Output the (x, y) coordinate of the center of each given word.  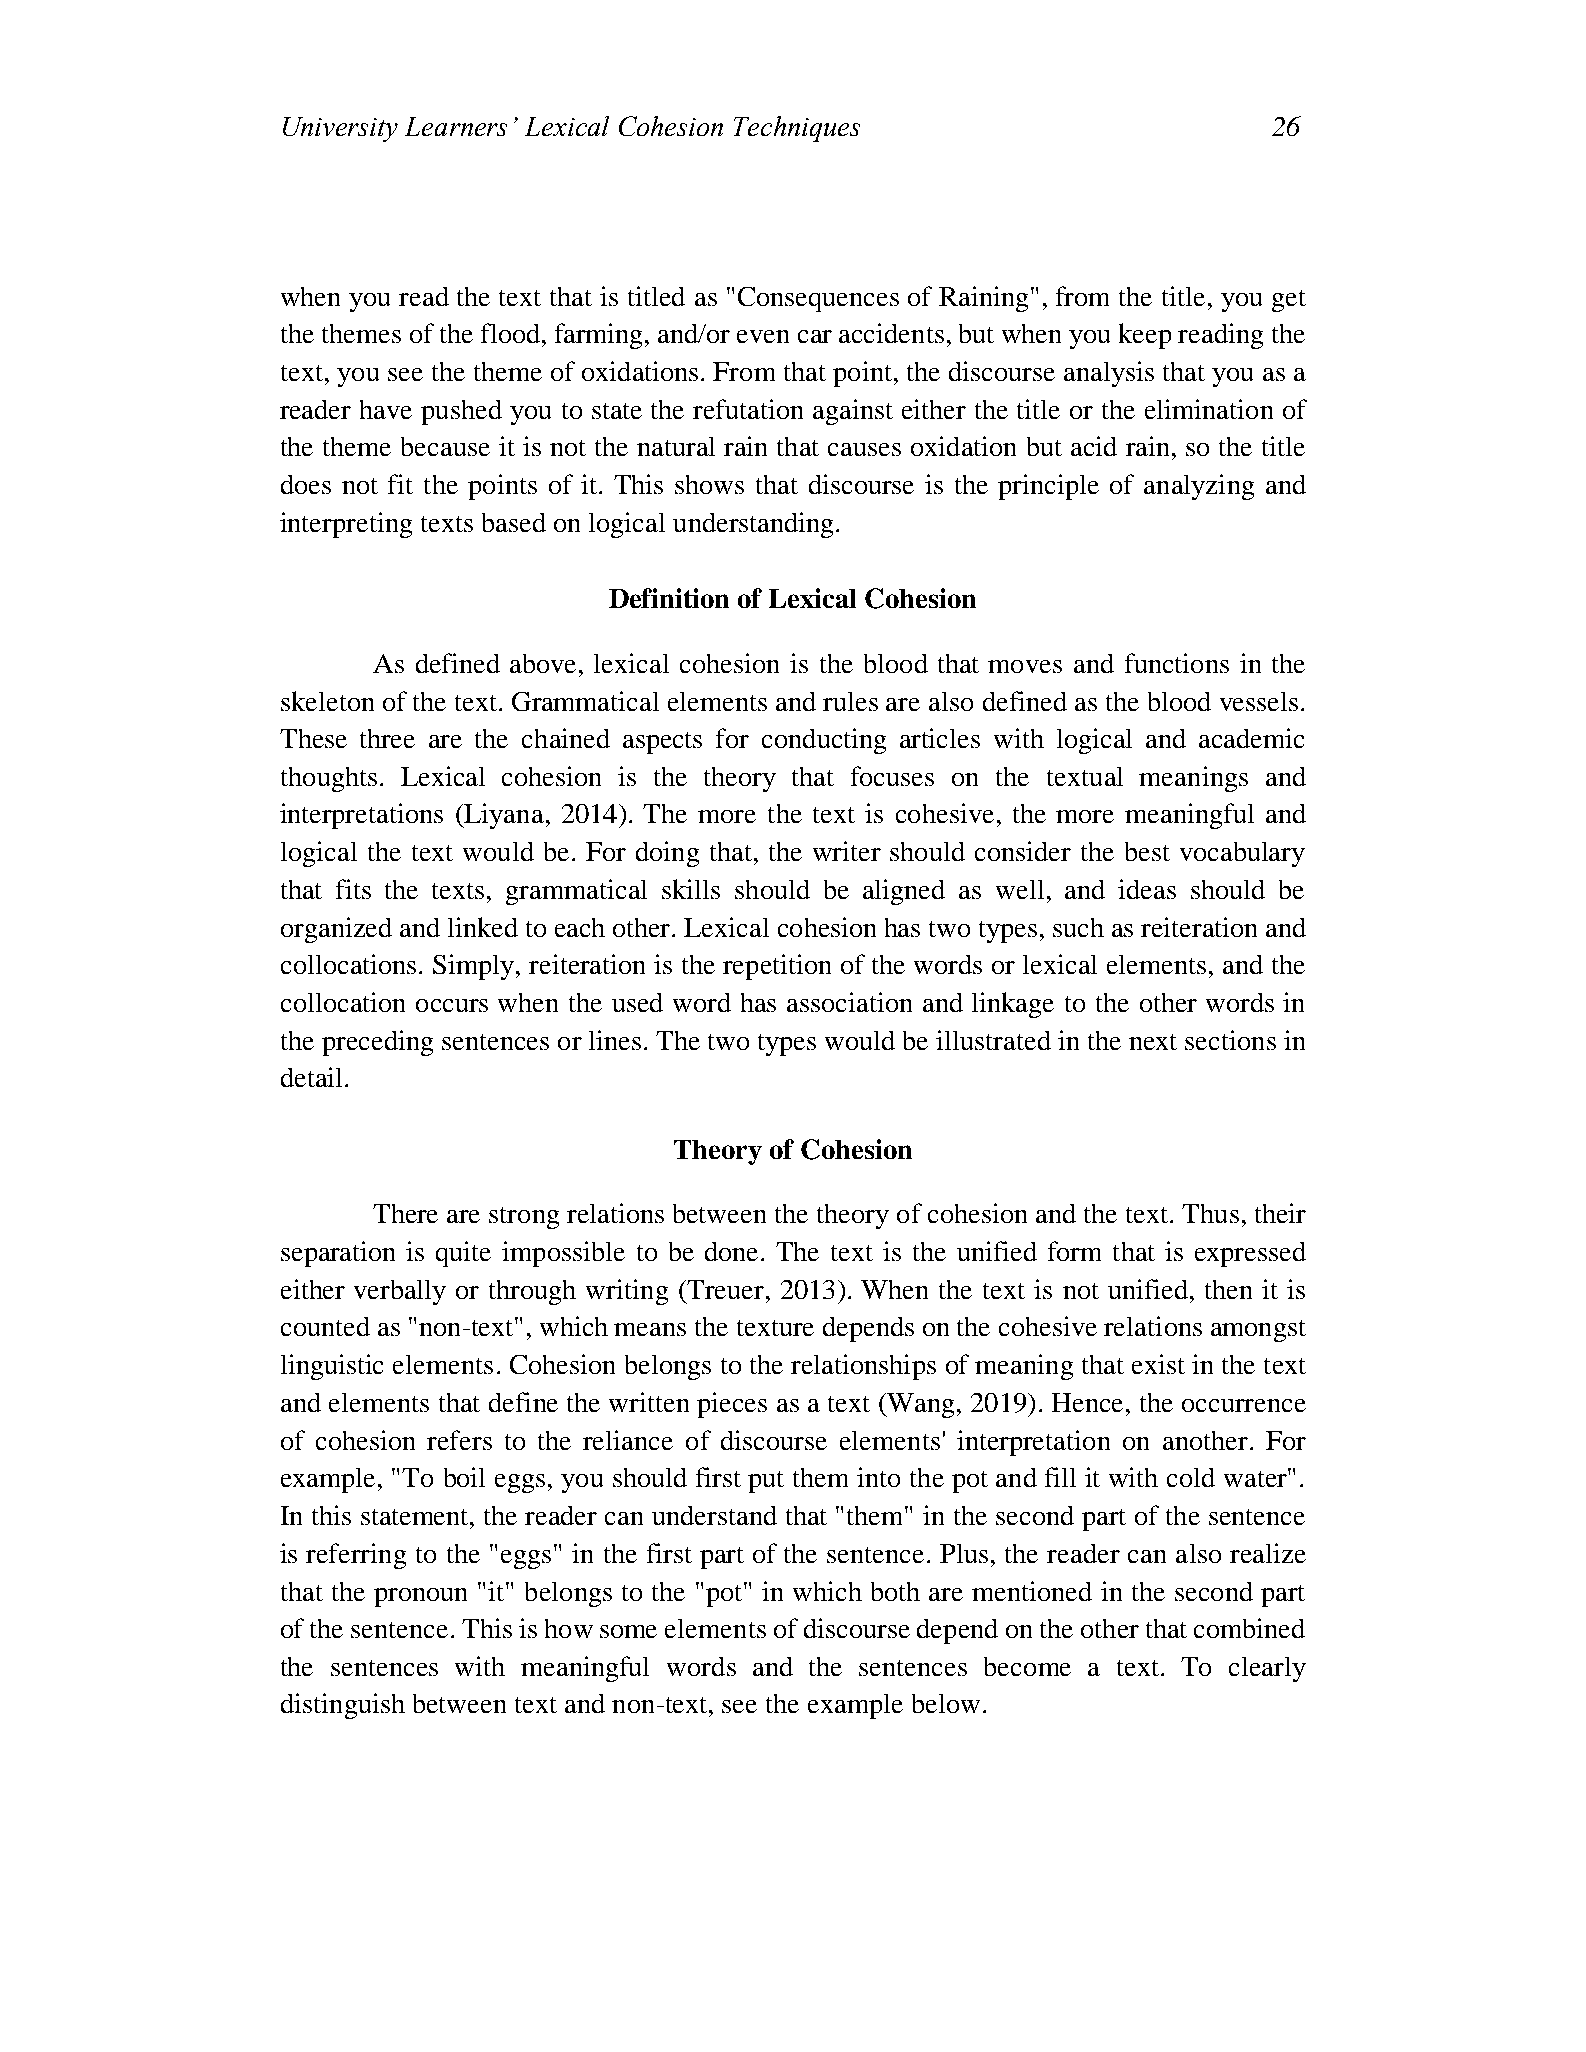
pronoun (420, 1597)
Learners (456, 126)
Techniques (797, 129)
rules (850, 701)
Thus (1210, 1213)
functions (1177, 663)
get (1289, 301)
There (405, 1213)
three (387, 738)
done (733, 1251)
